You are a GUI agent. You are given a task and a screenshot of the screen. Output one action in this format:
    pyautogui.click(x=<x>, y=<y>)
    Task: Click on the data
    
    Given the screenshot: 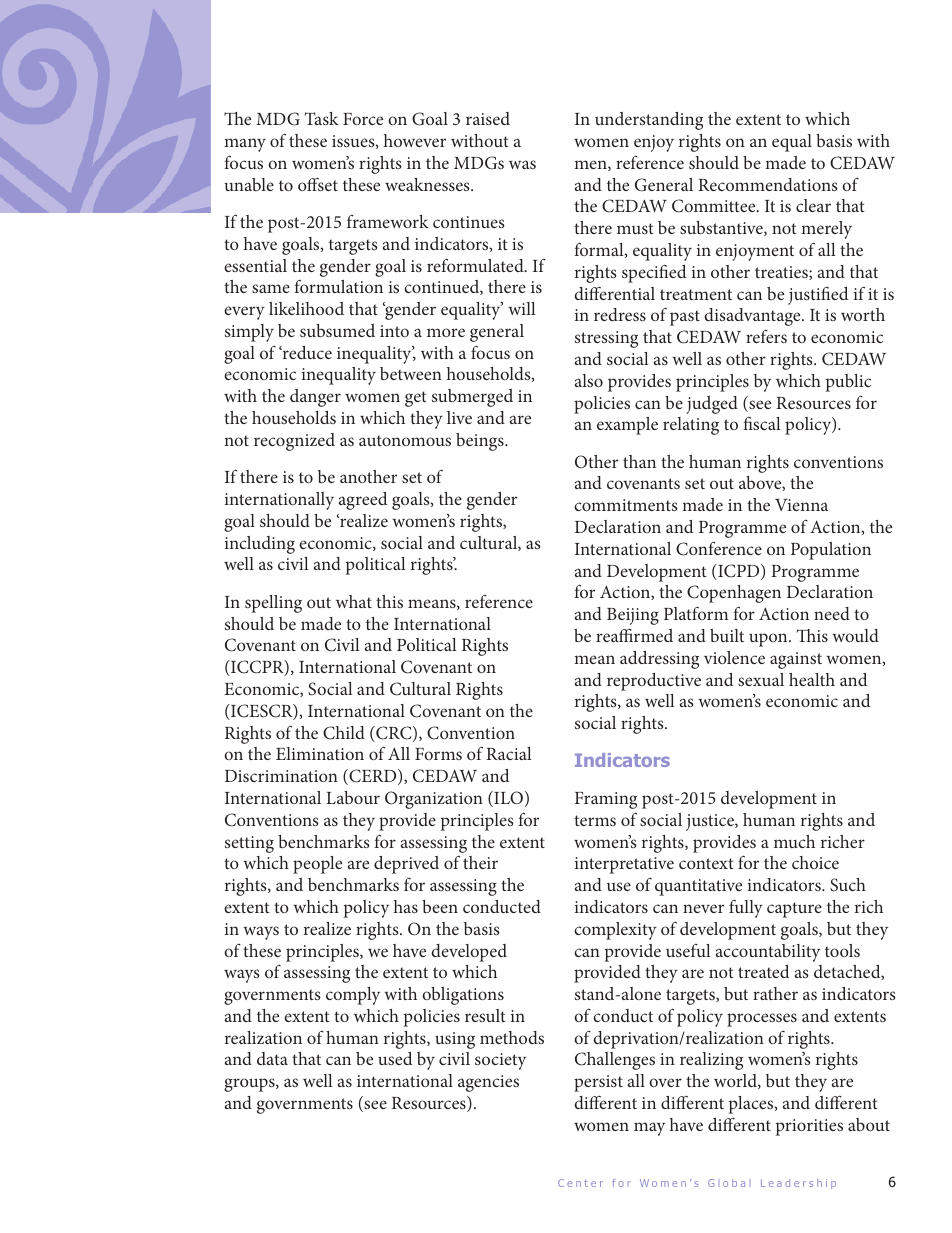 What is the action you would take?
    pyautogui.click(x=272, y=1058)
